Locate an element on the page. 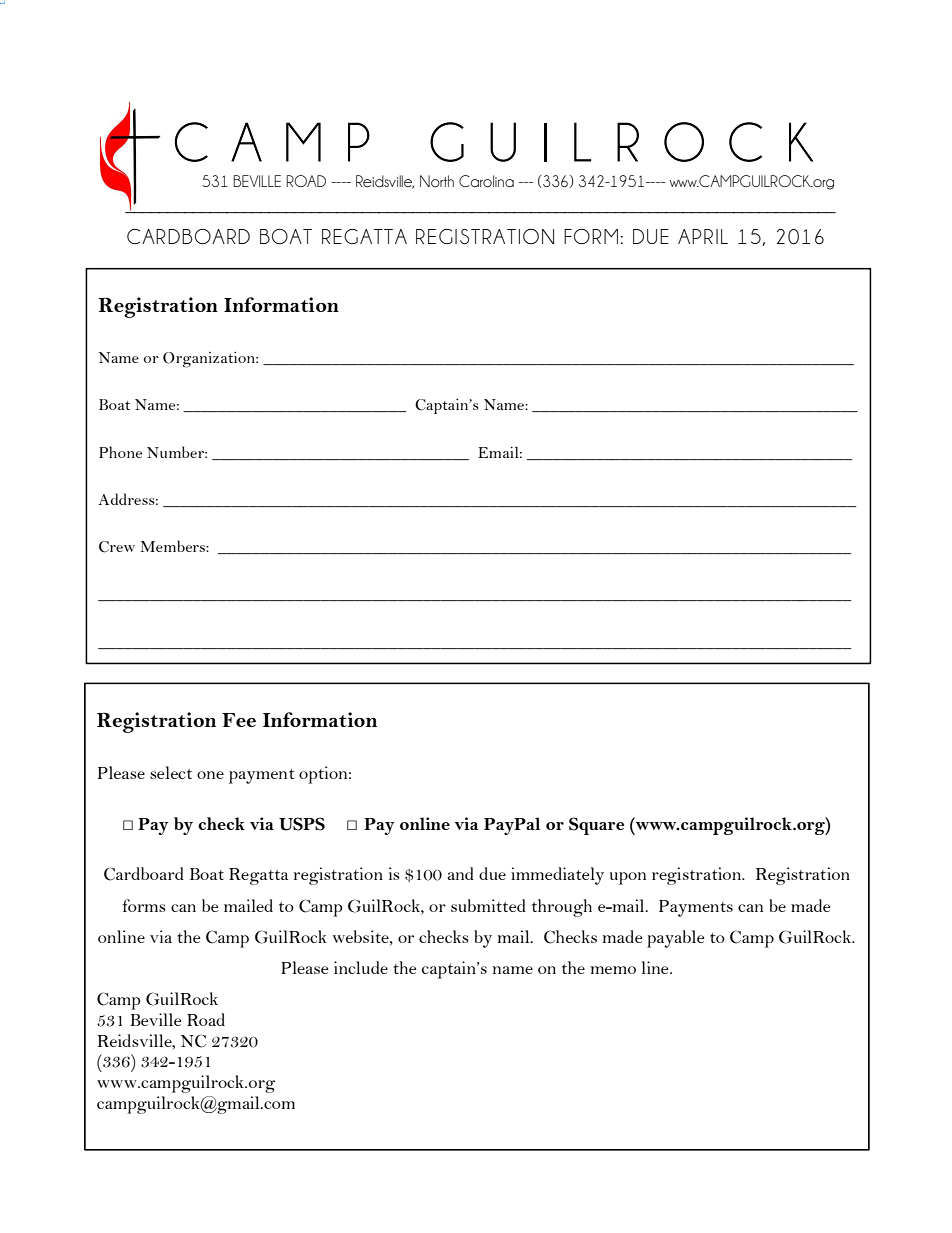  North is located at coordinates (437, 181).
